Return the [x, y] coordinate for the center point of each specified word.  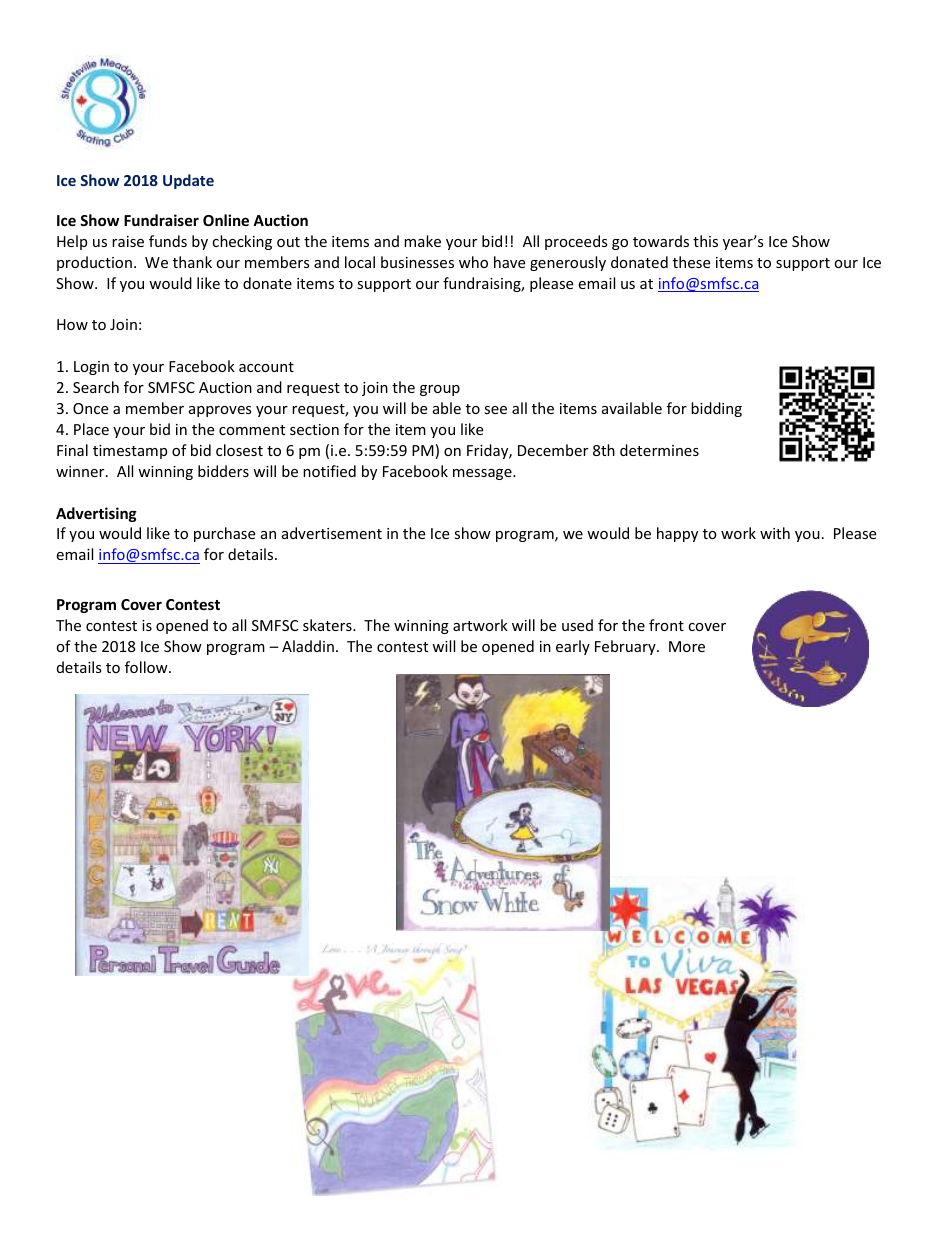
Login [91, 368]
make [422, 241]
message [483, 474]
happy [677, 534]
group [440, 390]
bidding [716, 409]
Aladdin [308, 646]
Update [188, 181]
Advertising [96, 514]
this [705, 241]
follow [147, 667]
